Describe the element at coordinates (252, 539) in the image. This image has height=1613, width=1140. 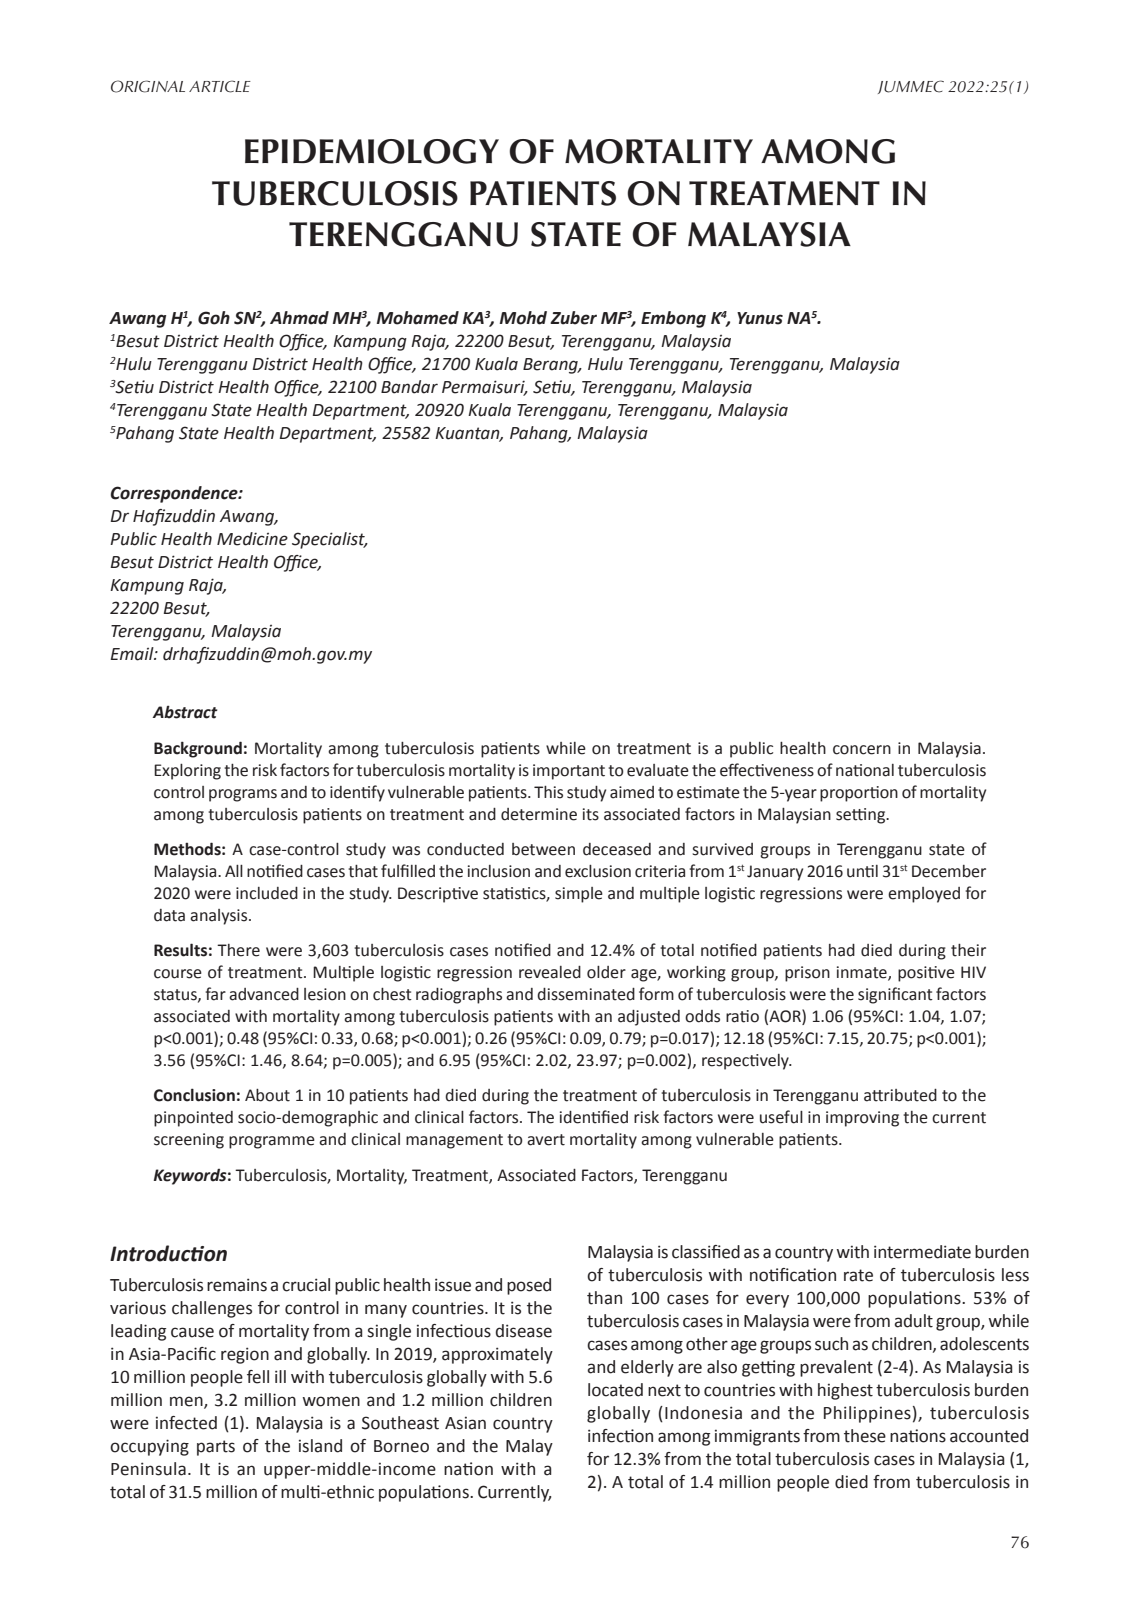
I see `Medicine` at that location.
